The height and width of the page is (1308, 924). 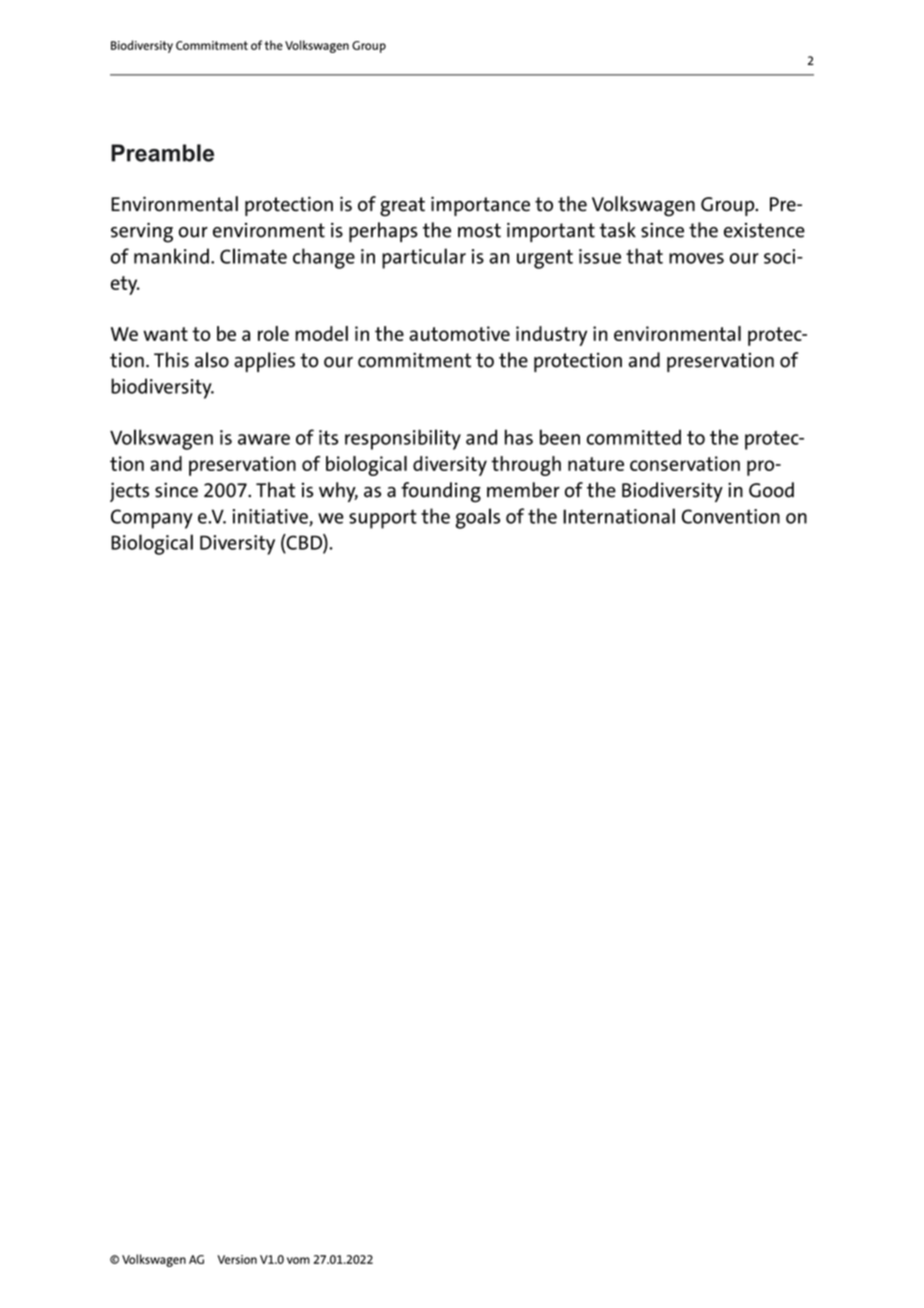 I want to click on Version, so click(x=237, y=1259).
